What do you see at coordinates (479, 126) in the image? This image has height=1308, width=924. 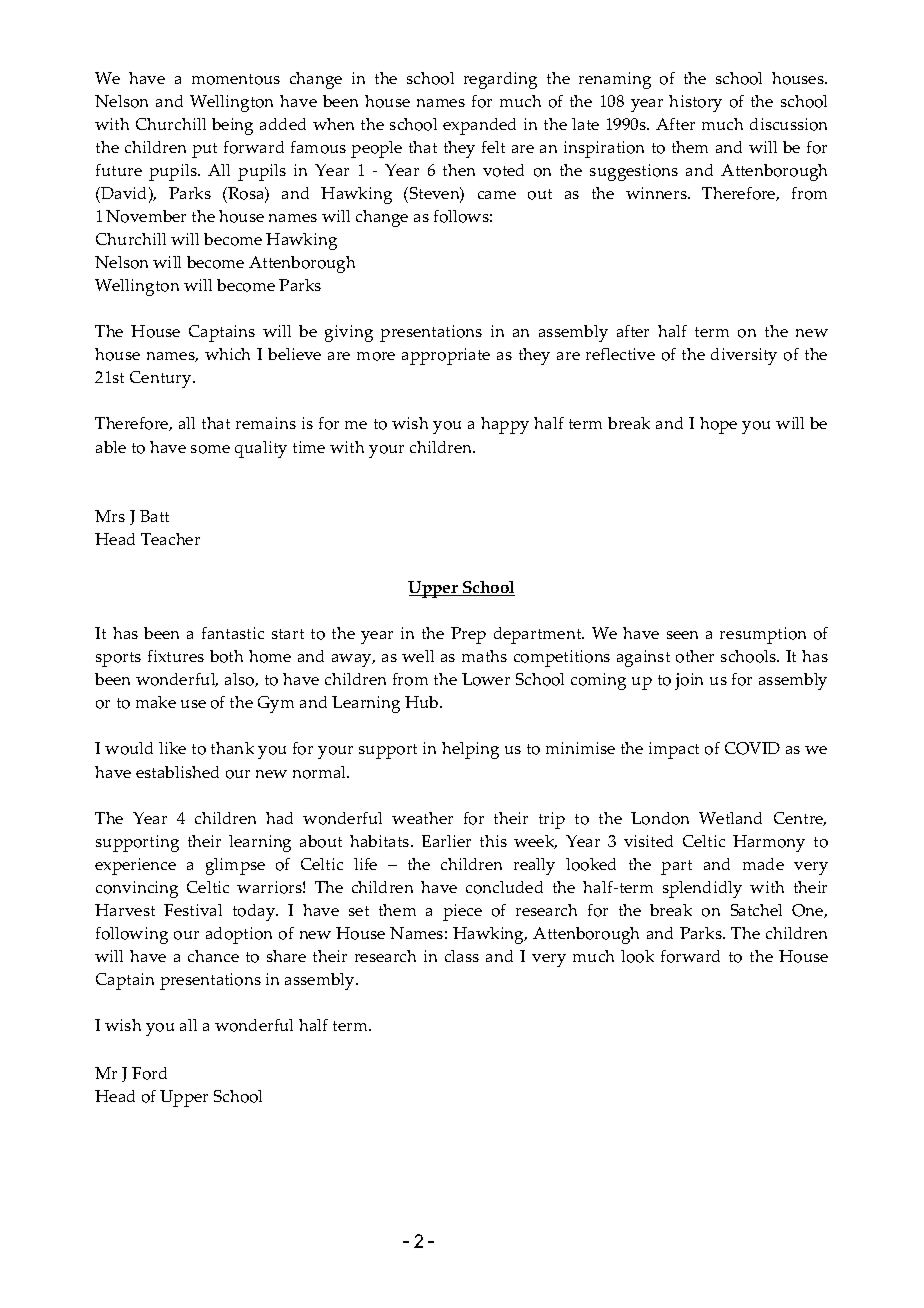 I see `expanded` at bounding box center [479, 126].
